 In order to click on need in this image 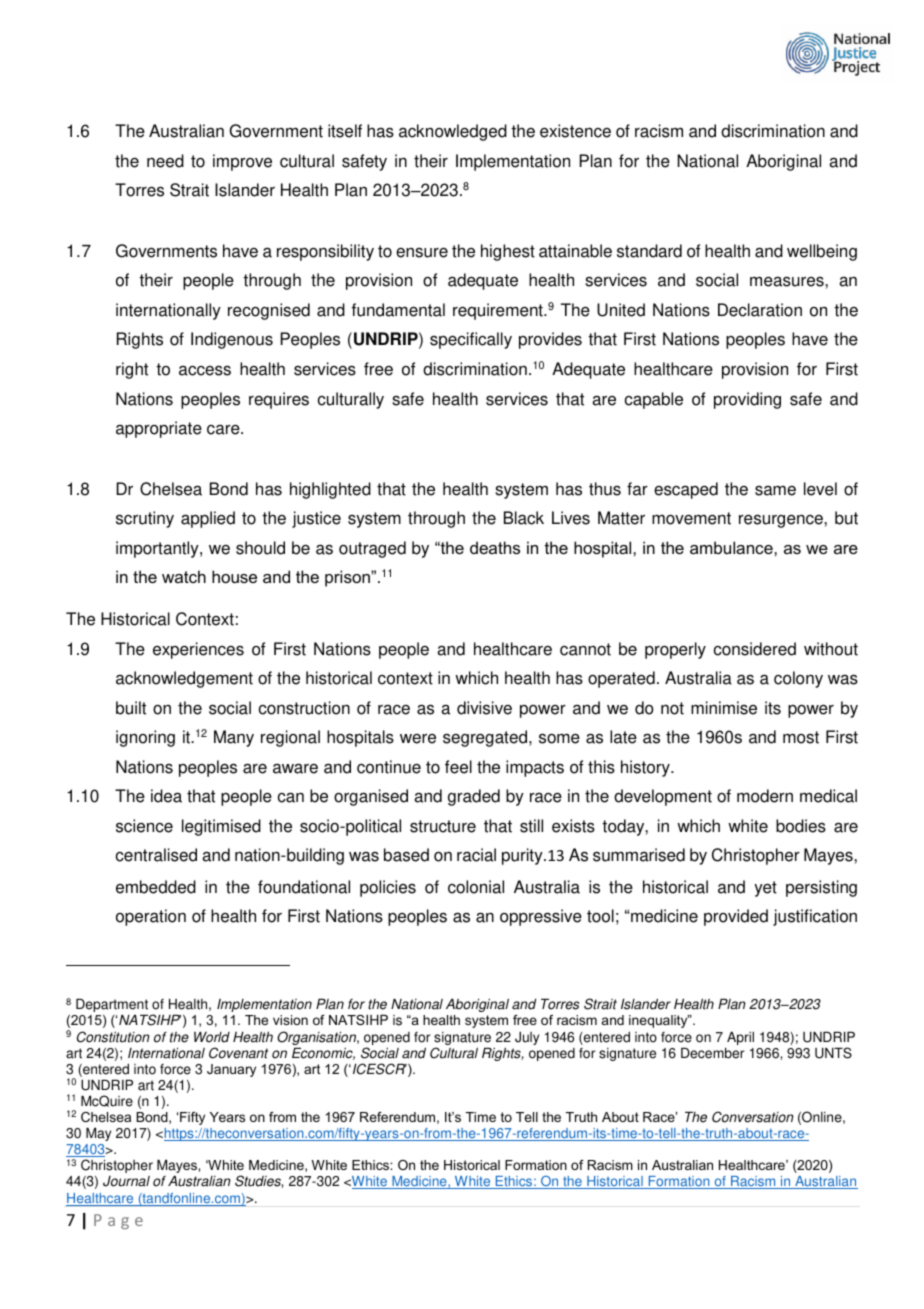, I will do `click(165, 161)`.
